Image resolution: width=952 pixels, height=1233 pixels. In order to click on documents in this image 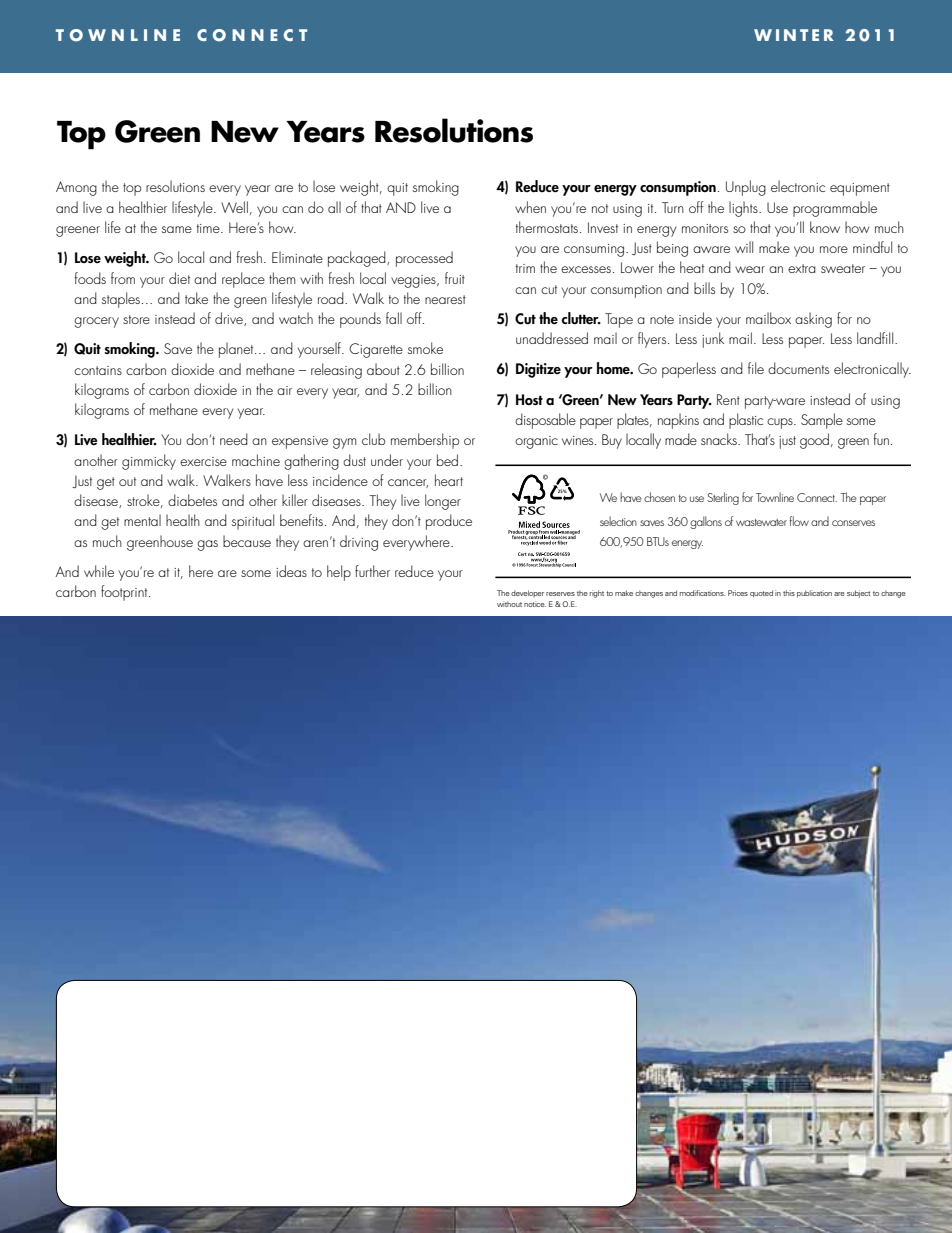, I will do `click(798, 368)`.
